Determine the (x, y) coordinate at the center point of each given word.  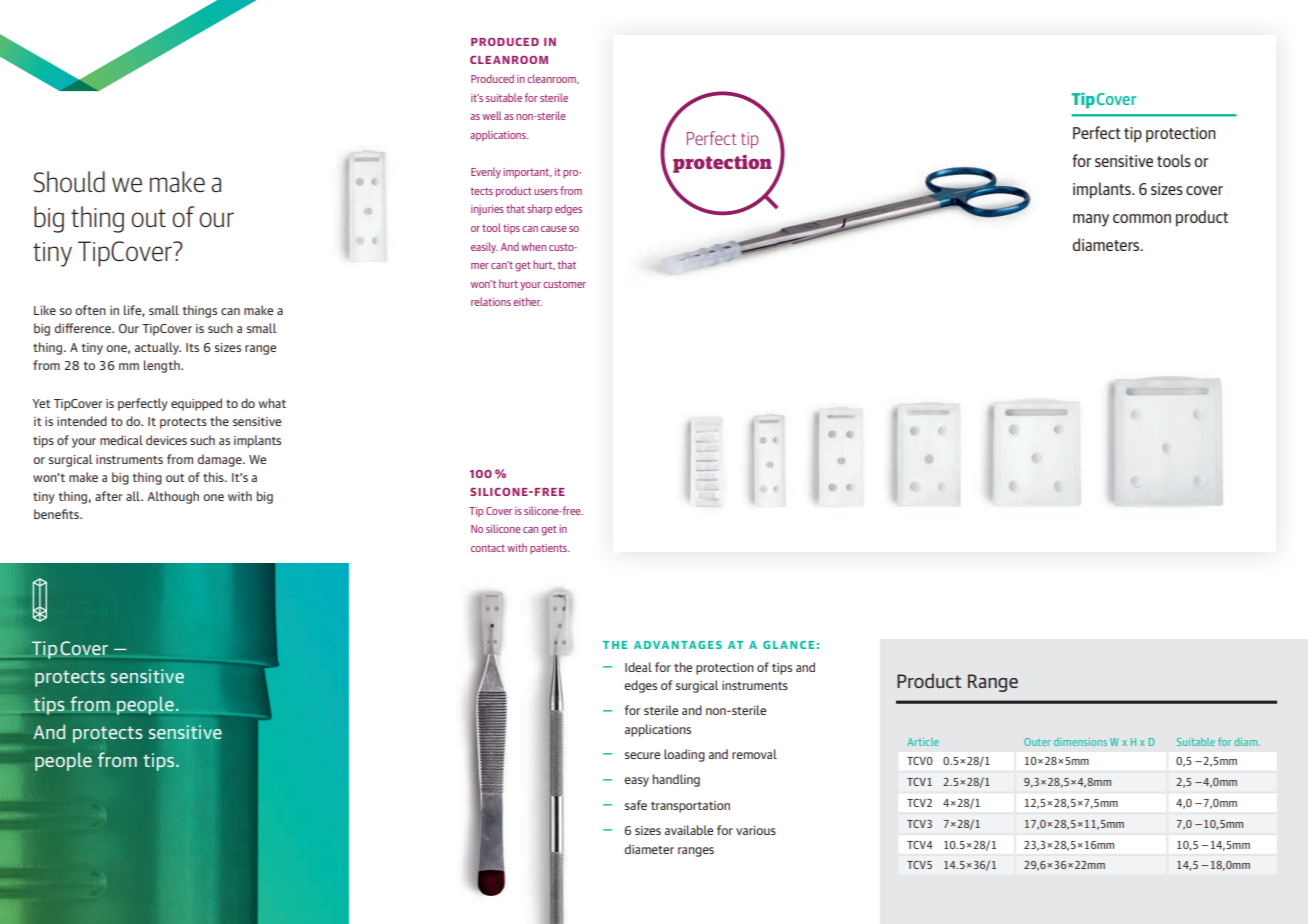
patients (549, 549)
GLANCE (788, 645)
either (527, 301)
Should (69, 182)
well (491, 115)
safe (636, 805)
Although (173, 497)
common (1142, 218)
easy (636, 782)
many (1091, 220)
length (163, 366)
